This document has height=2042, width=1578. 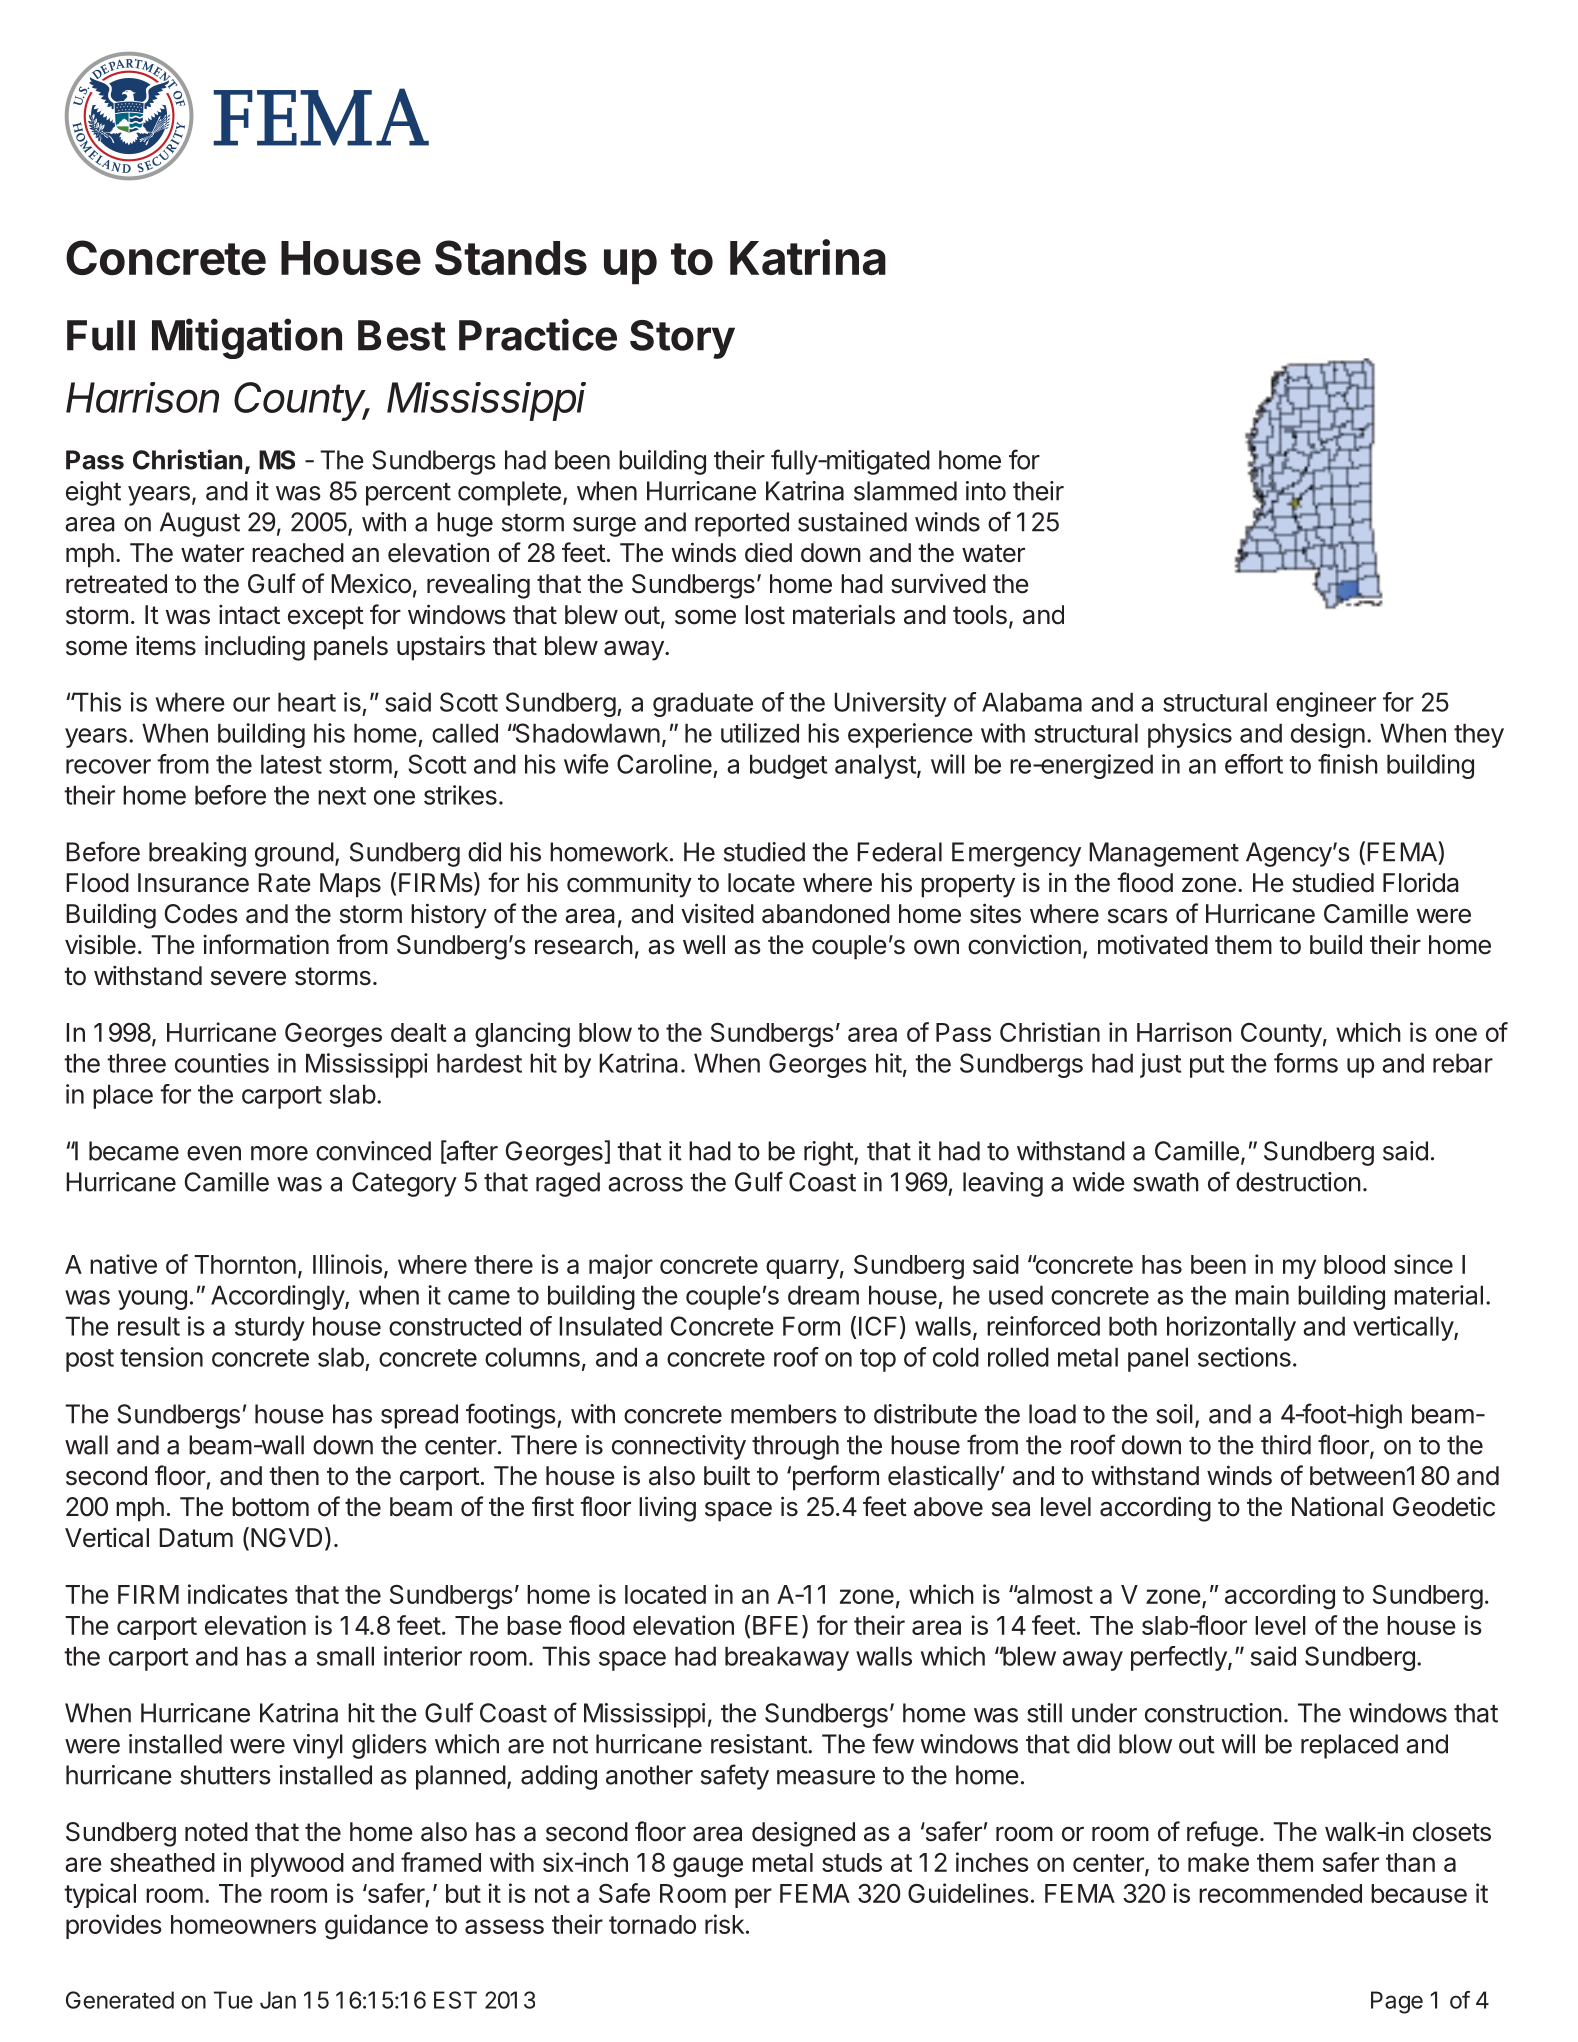 What do you see at coordinates (724, 1924) in the document?
I see `risk` at bounding box center [724, 1924].
